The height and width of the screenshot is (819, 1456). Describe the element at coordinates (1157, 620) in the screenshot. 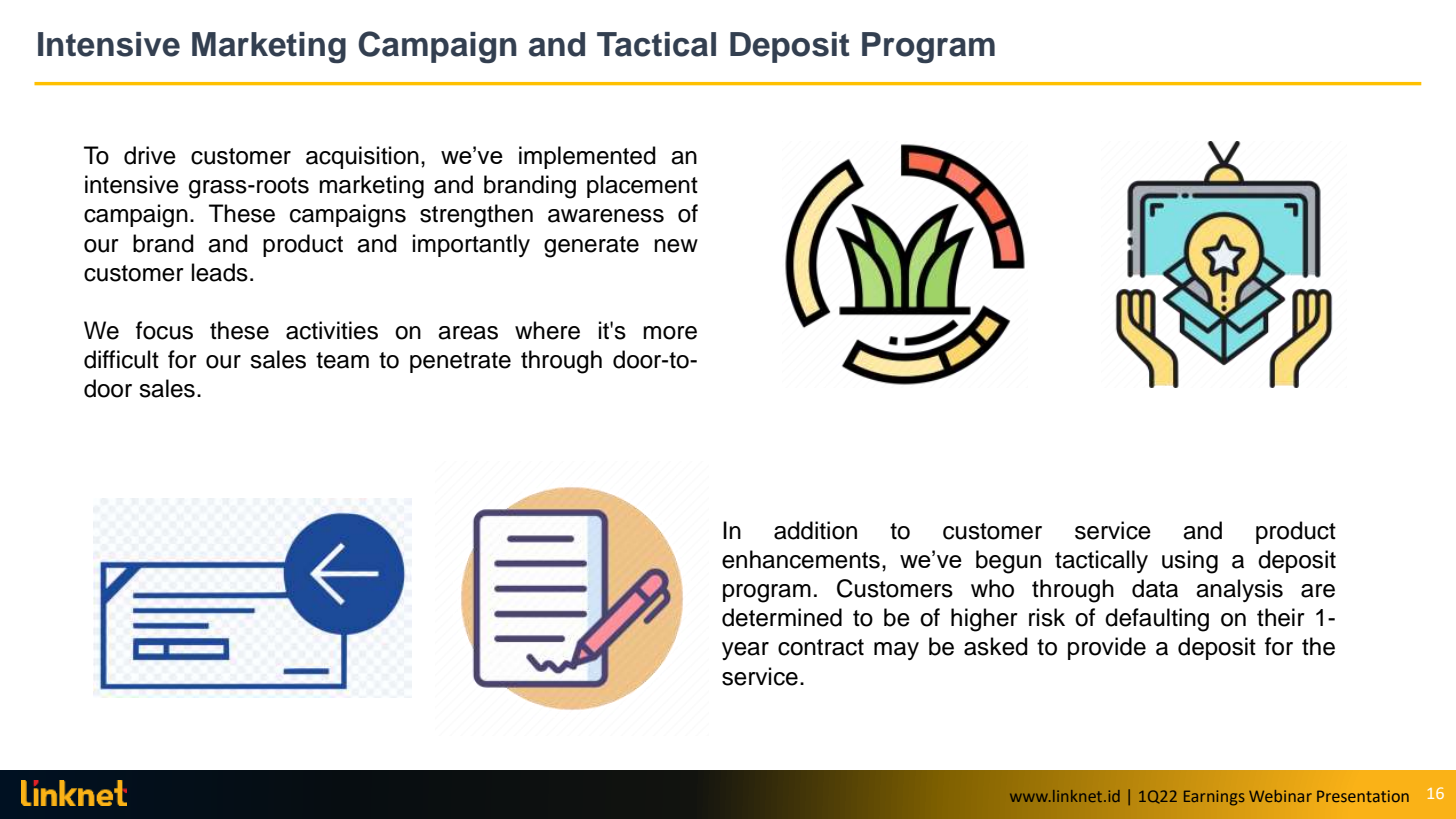

I see `defaulting` at that location.
